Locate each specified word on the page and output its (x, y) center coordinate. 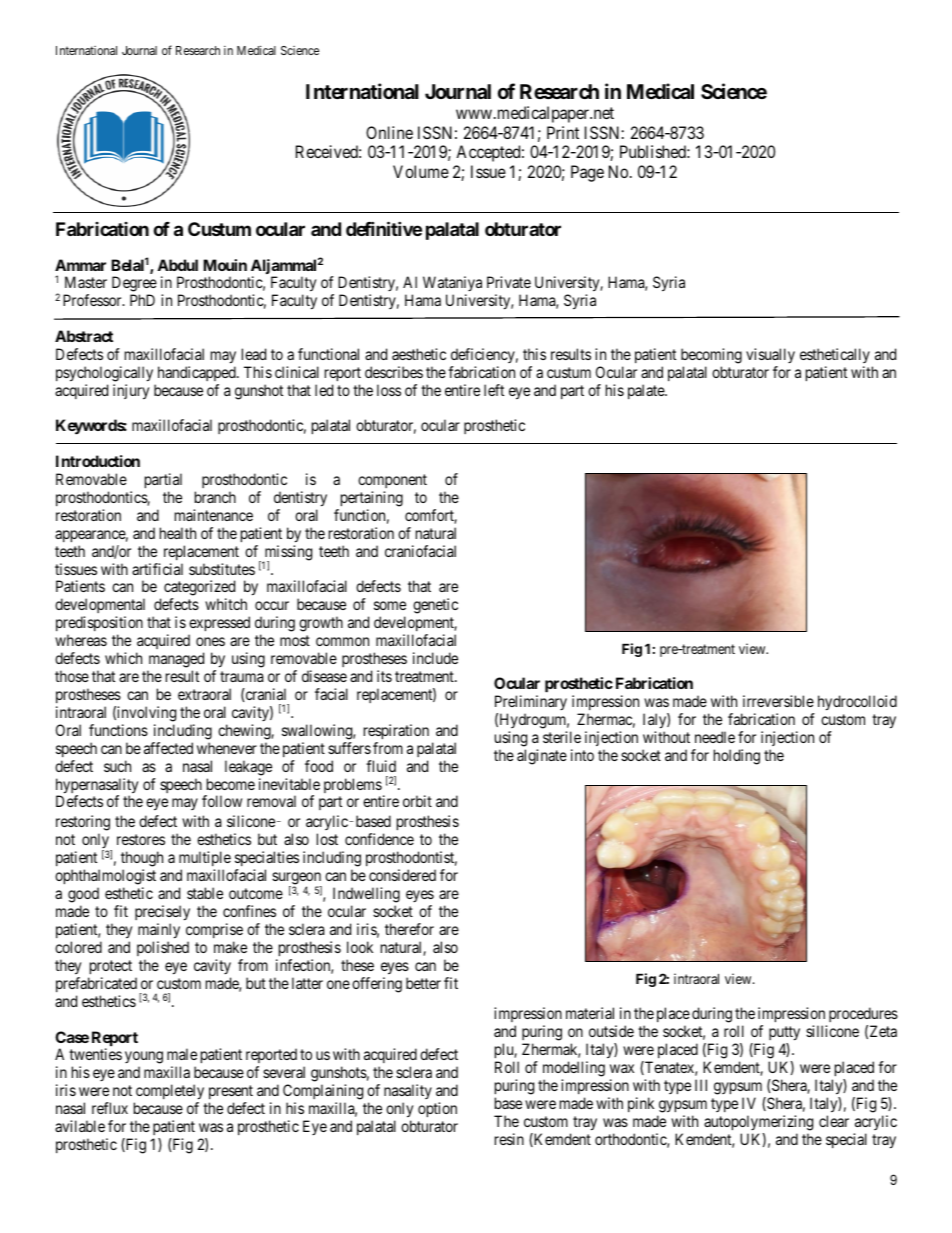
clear (834, 1121)
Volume (421, 171)
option (437, 1109)
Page (587, 173)
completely (170, 1092)
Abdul (177, 265)
